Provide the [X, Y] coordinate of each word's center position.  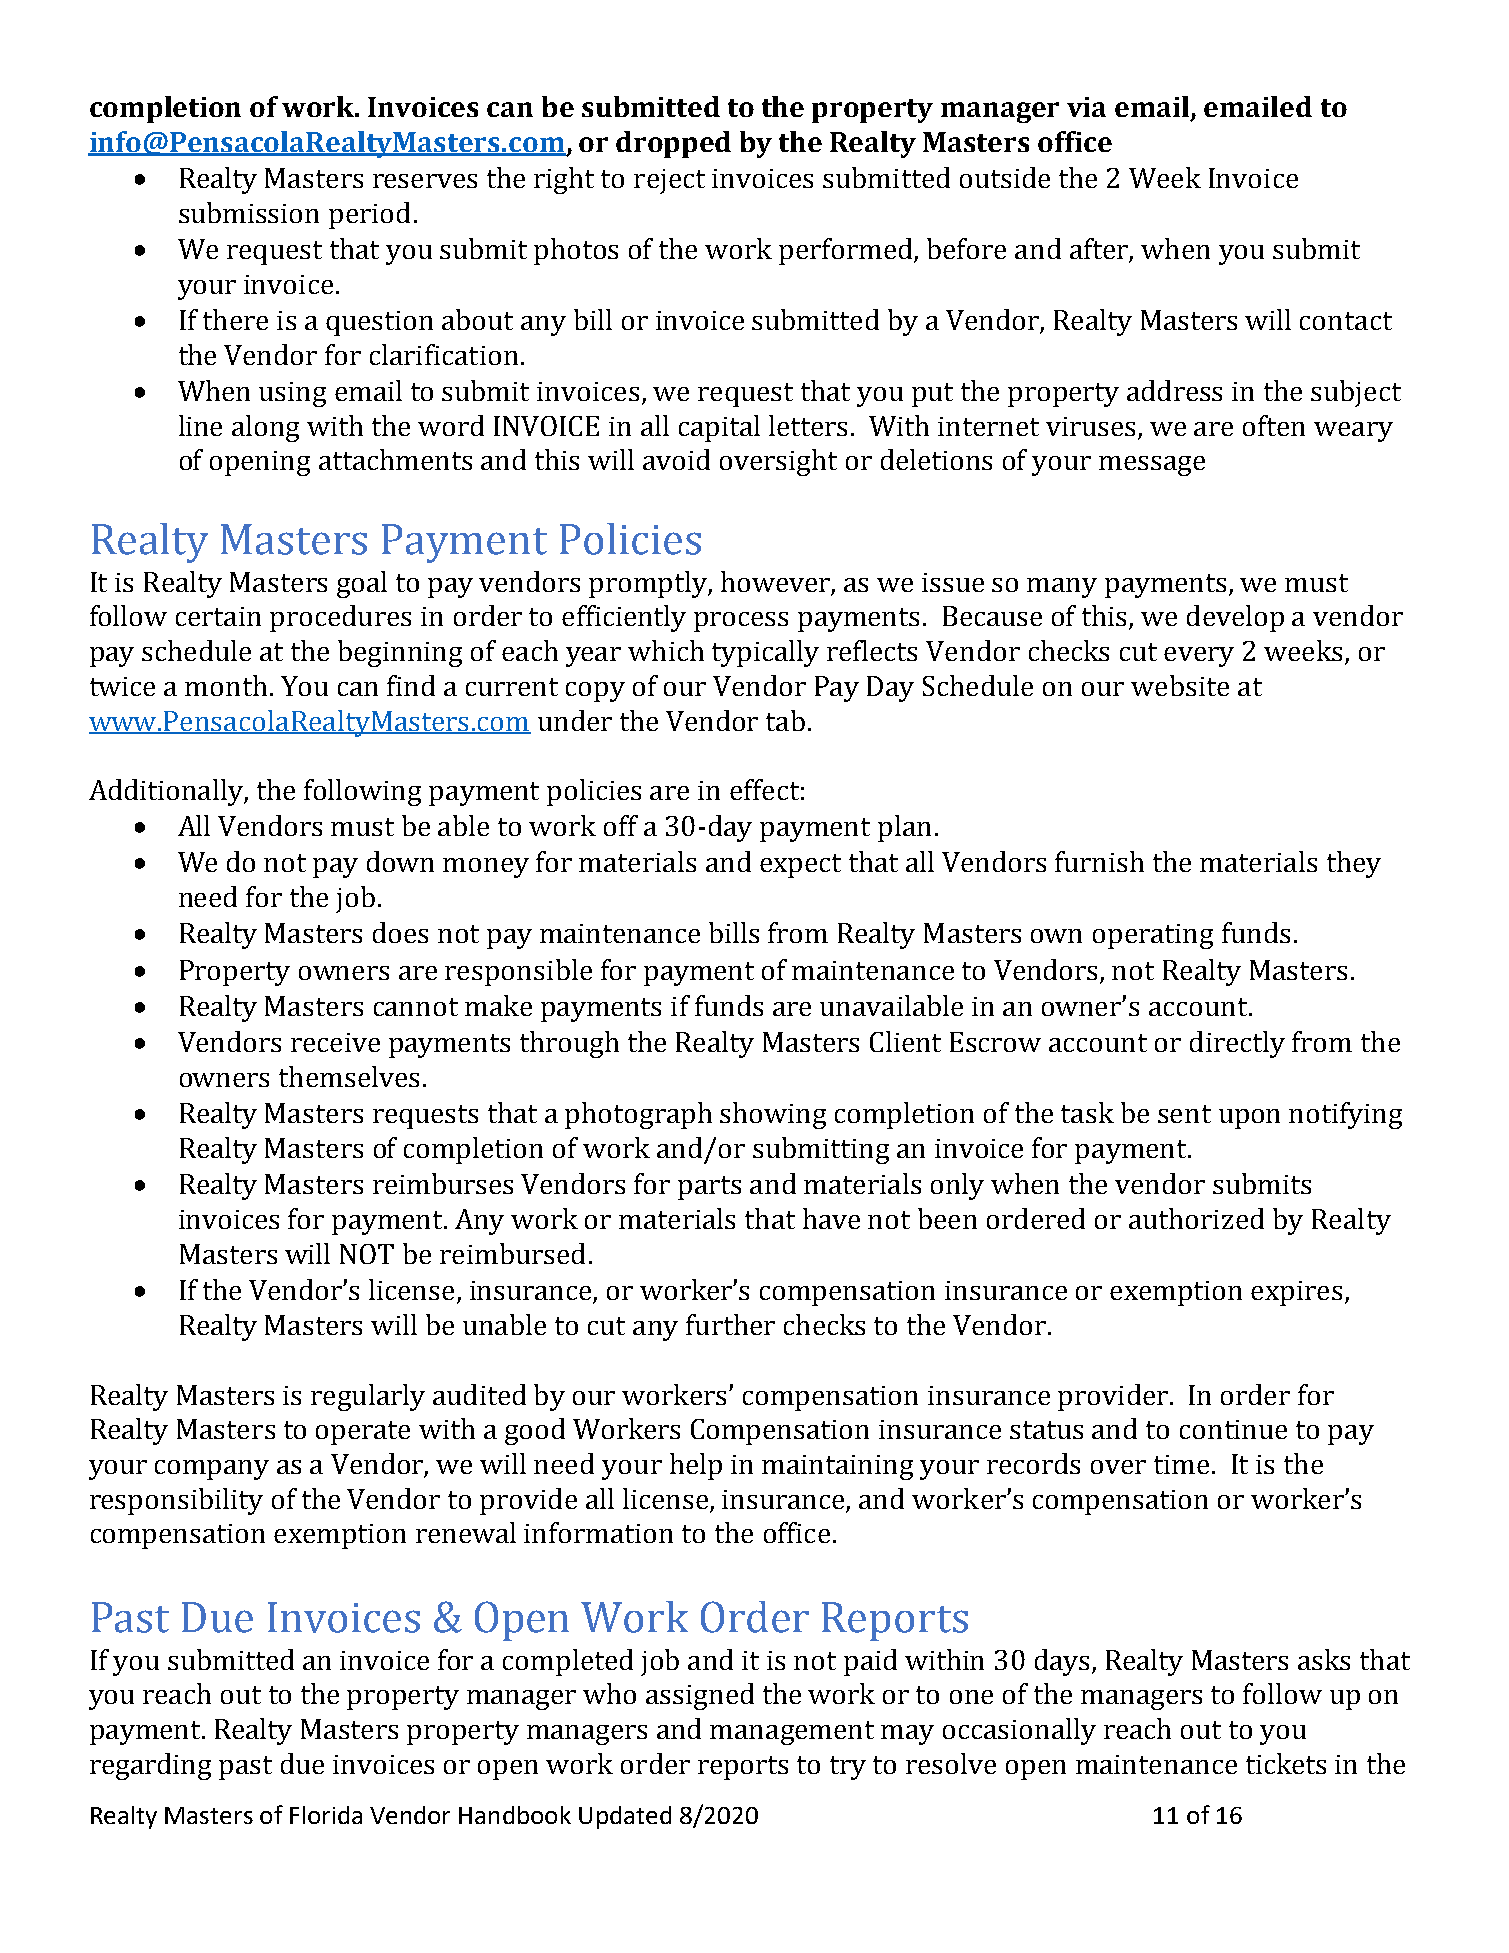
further [730, 1324]
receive [335, 1042]
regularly [368, 1397]
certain [218, 616]
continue [1233, 1429]
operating [1153, 936]
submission [249, 212]
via [1086, 107]
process [741, 622]
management [792, 1733]
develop [1235, 618]
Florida [326, 1815]
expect [800, 866]
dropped [673, 144]
